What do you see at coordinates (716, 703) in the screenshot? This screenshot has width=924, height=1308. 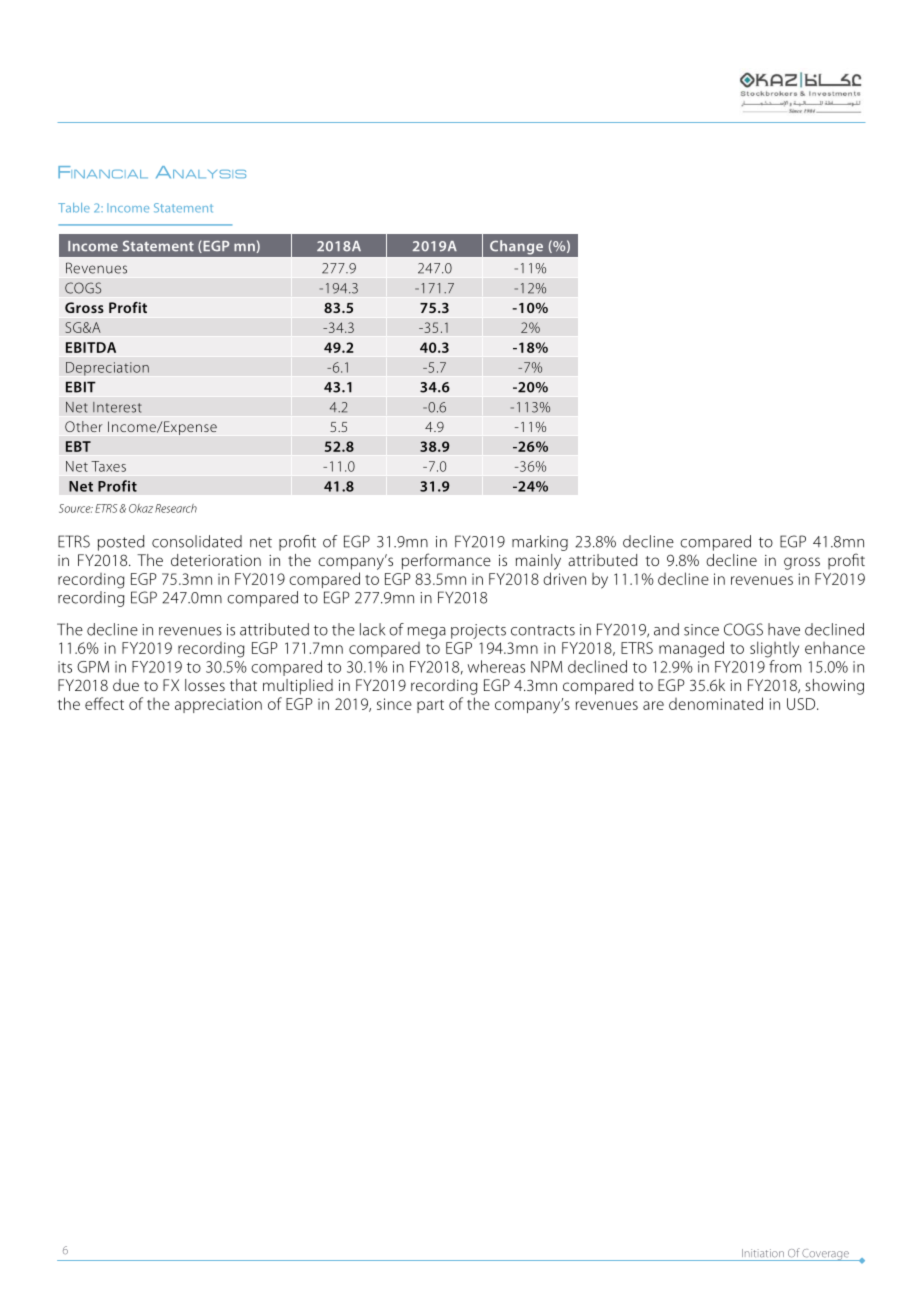 I see `denominated` at bounding box center [716, 703].
